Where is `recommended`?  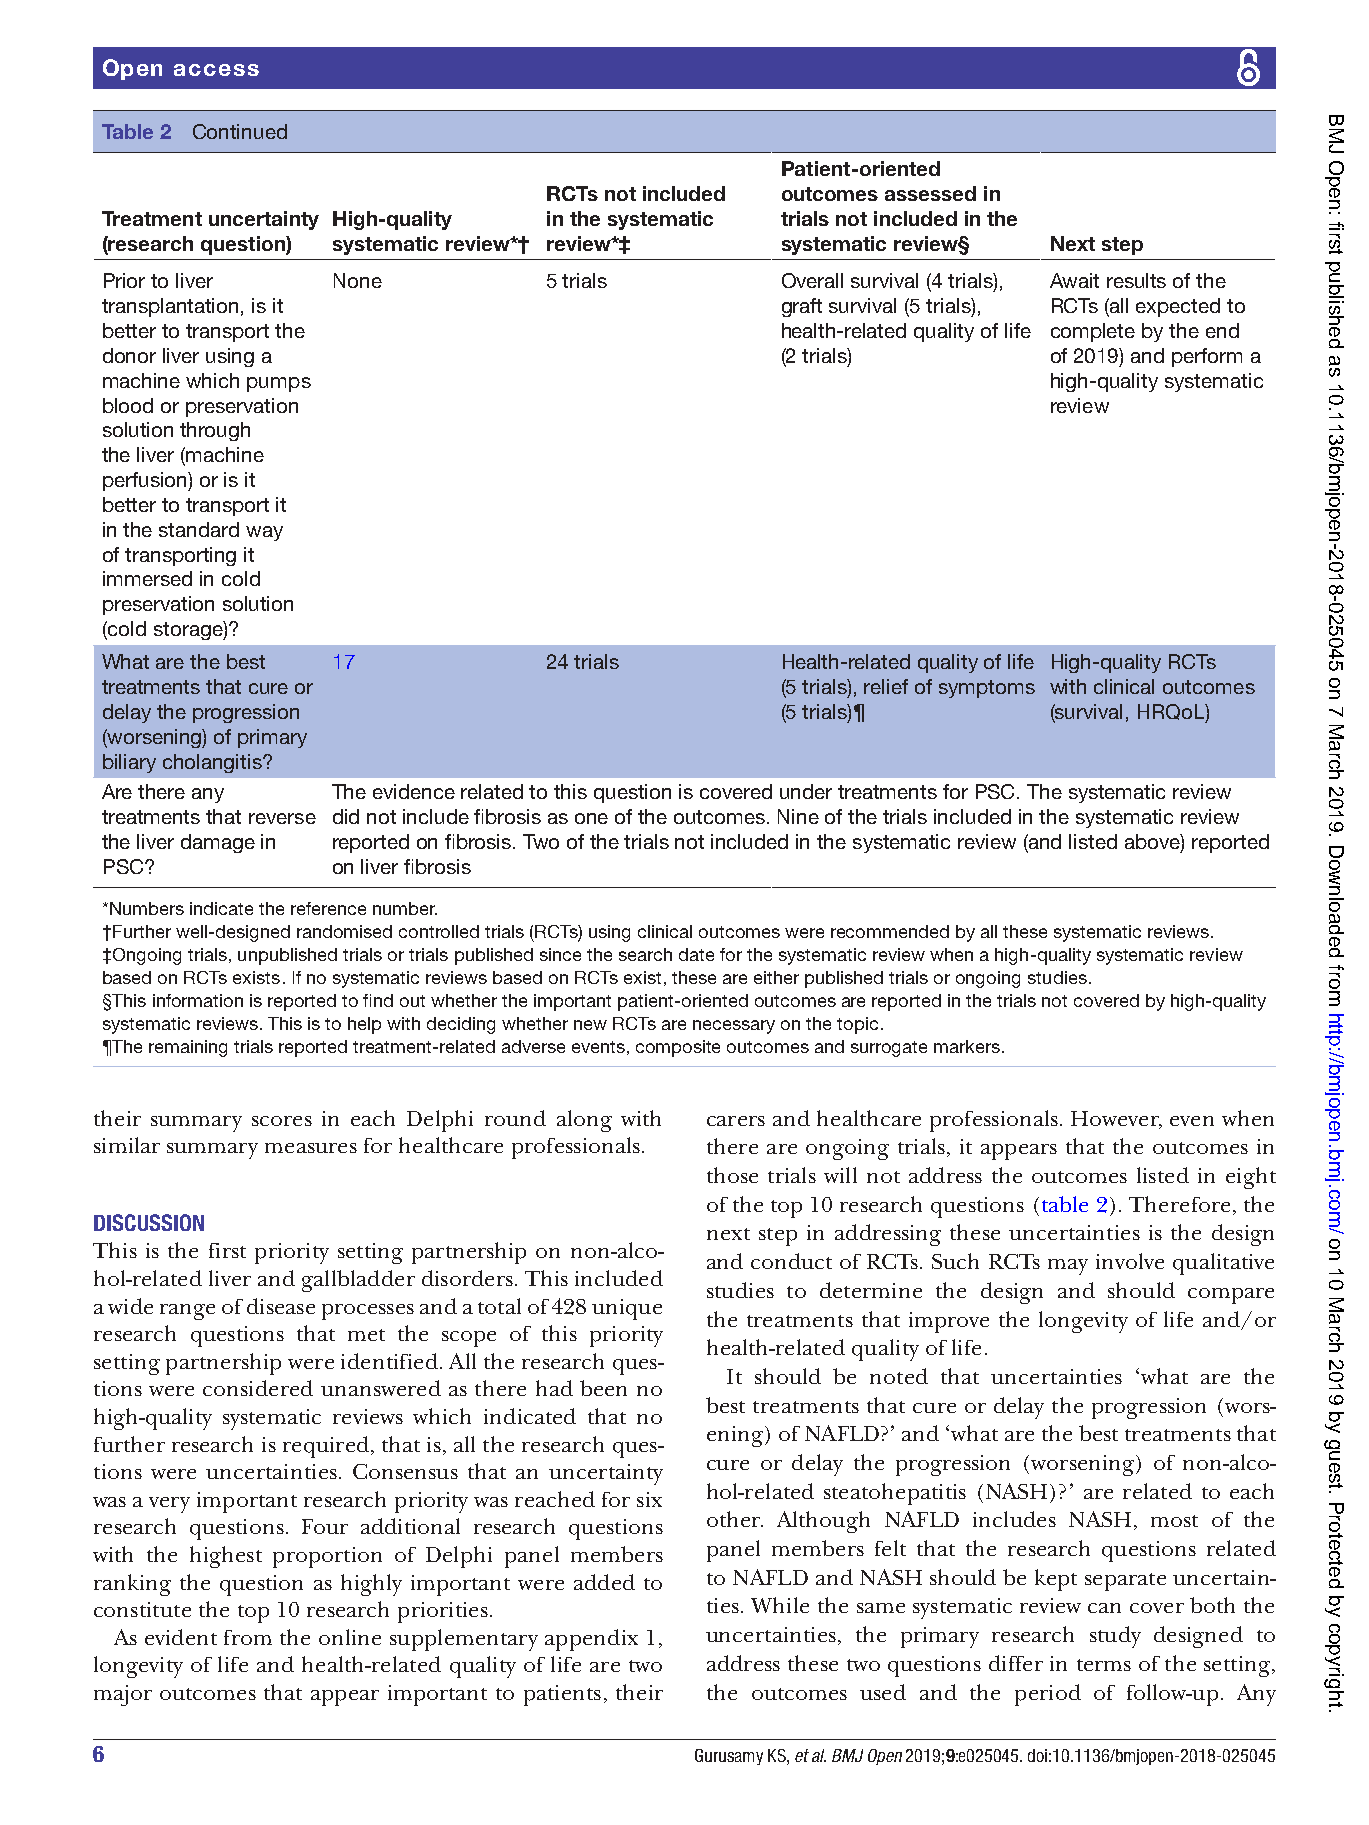
recommended is located at coordinates (890, 931).
